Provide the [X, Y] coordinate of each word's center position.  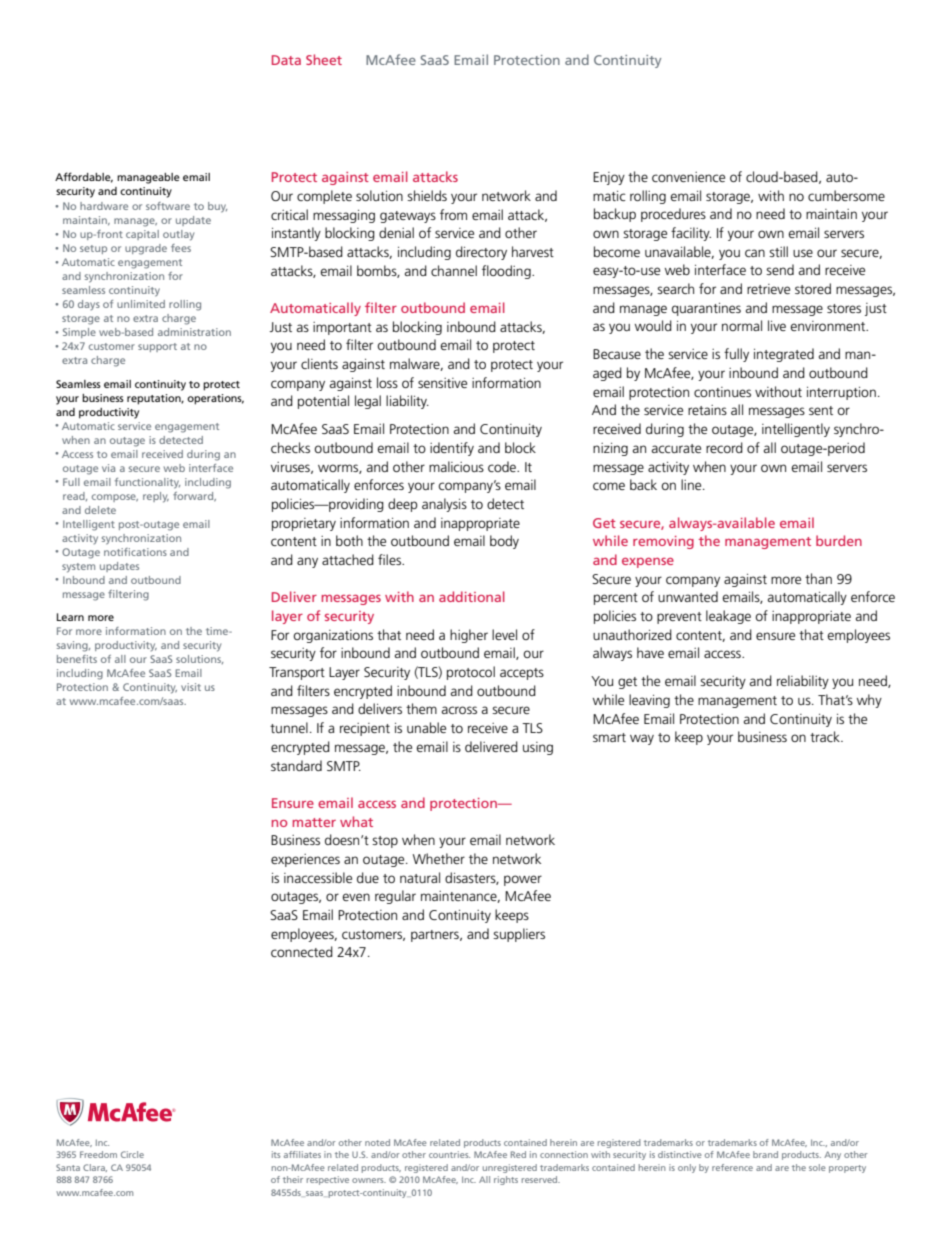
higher [469, 636]
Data [286, 60]
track [826, 736]
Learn [70, 617]
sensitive [442, 383]
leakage [728, 617]
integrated [784, 355]
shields [427, 195]
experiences [305, 860]
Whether [439, 858]
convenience [688, 177]
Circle [132, 1154]
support [157, 347]
